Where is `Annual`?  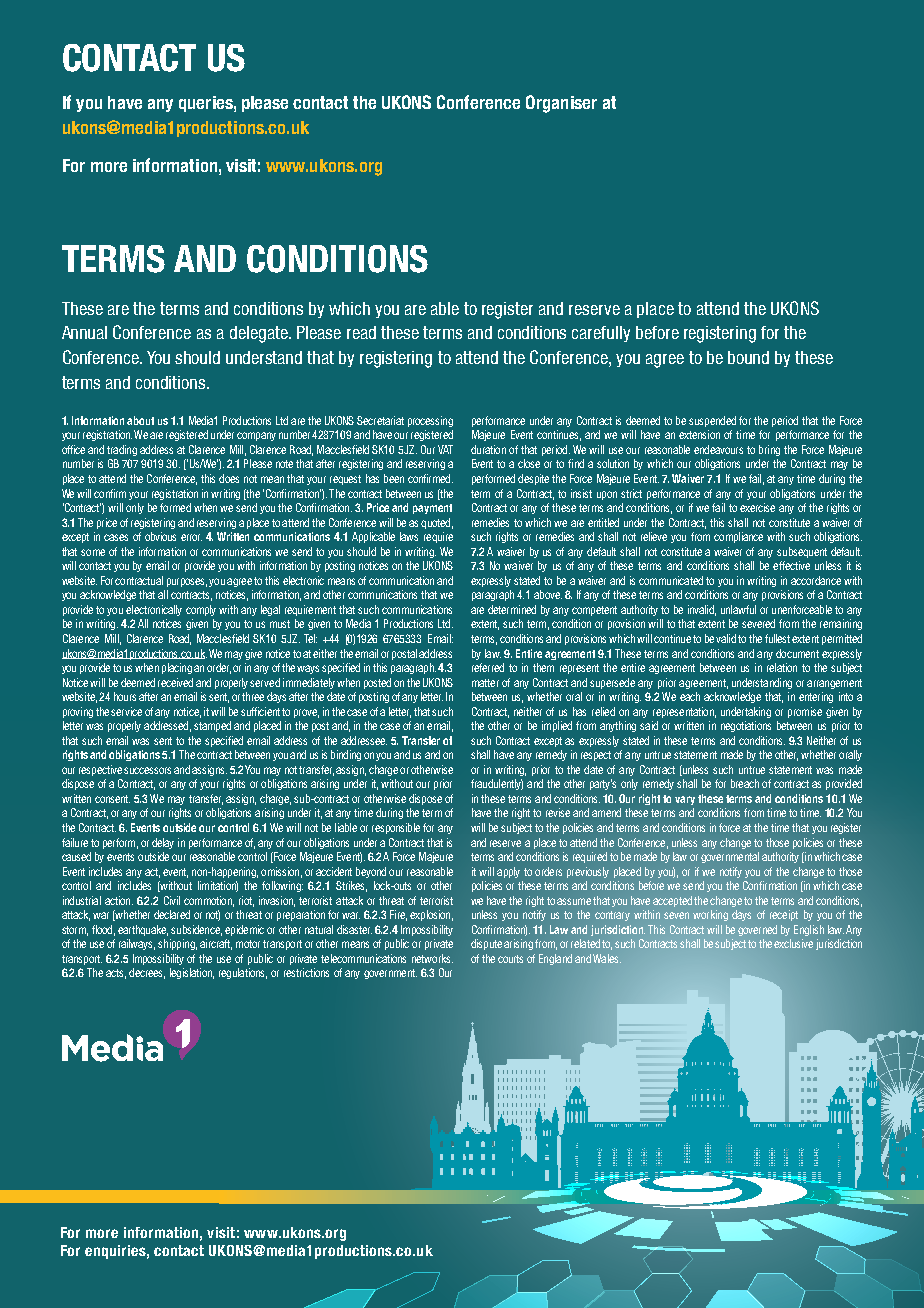
Annual is located at coordinates (84, 332).
